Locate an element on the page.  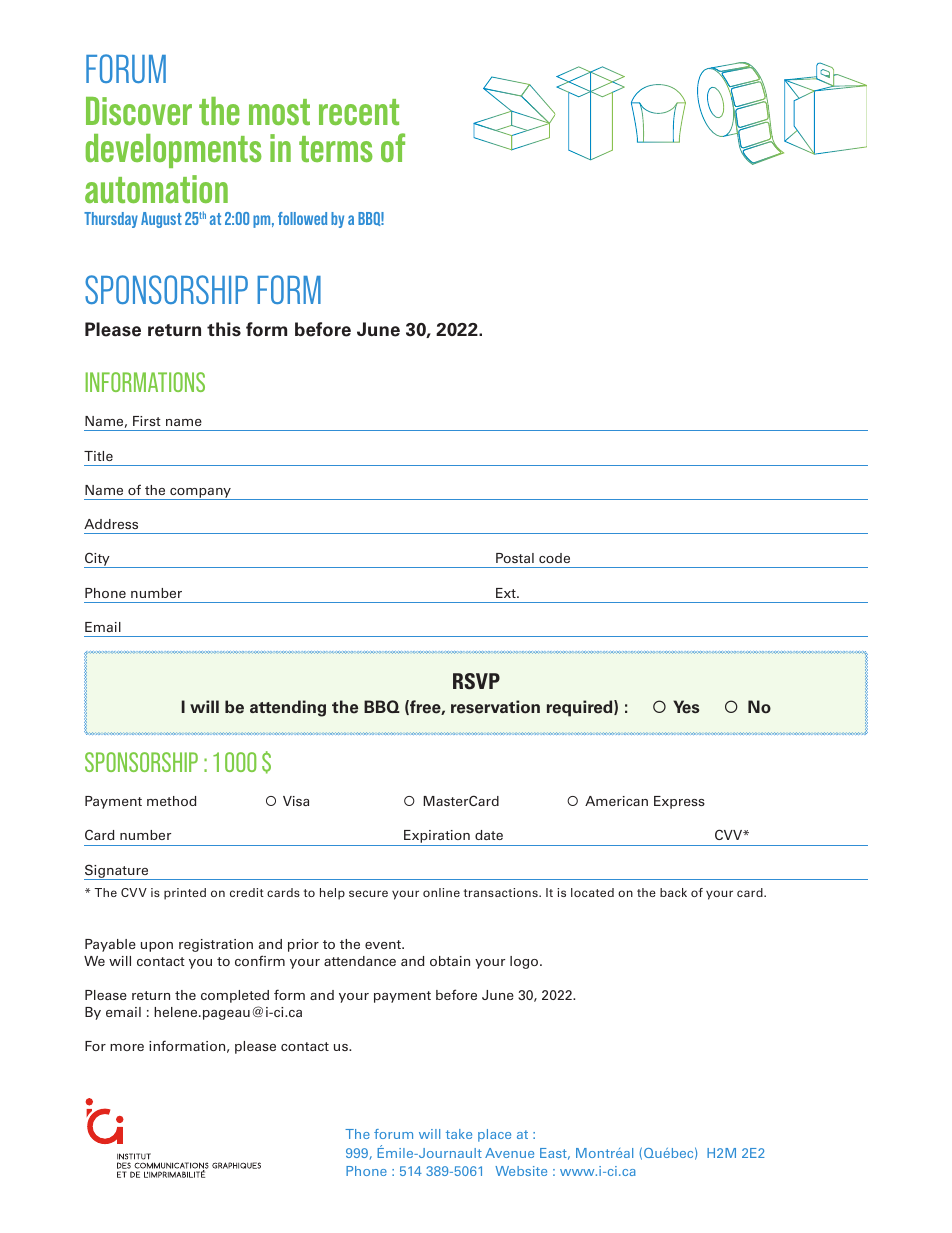
code is located at coordinates (554, 558).
